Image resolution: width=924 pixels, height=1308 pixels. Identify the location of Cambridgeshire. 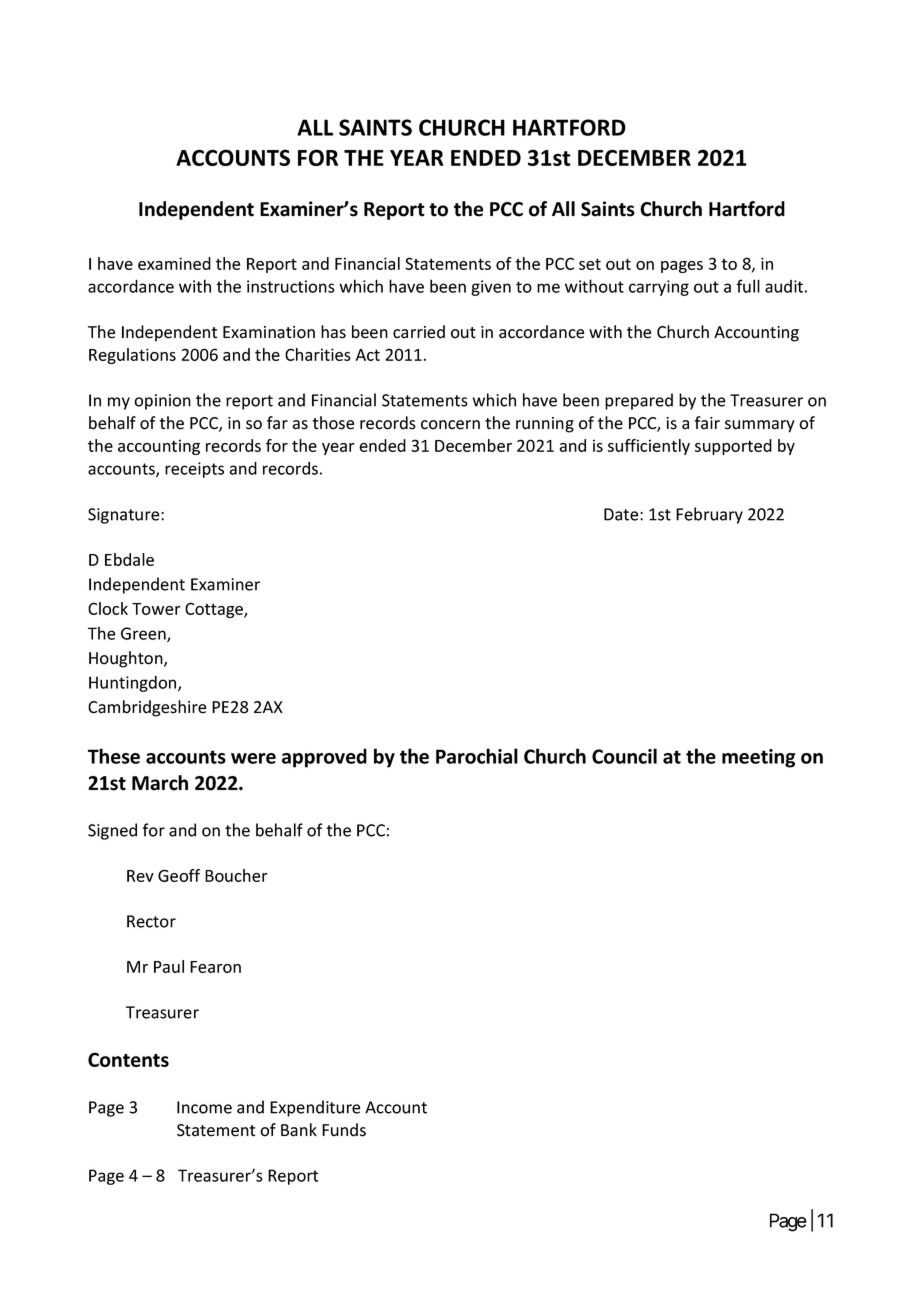
(147, 708).
